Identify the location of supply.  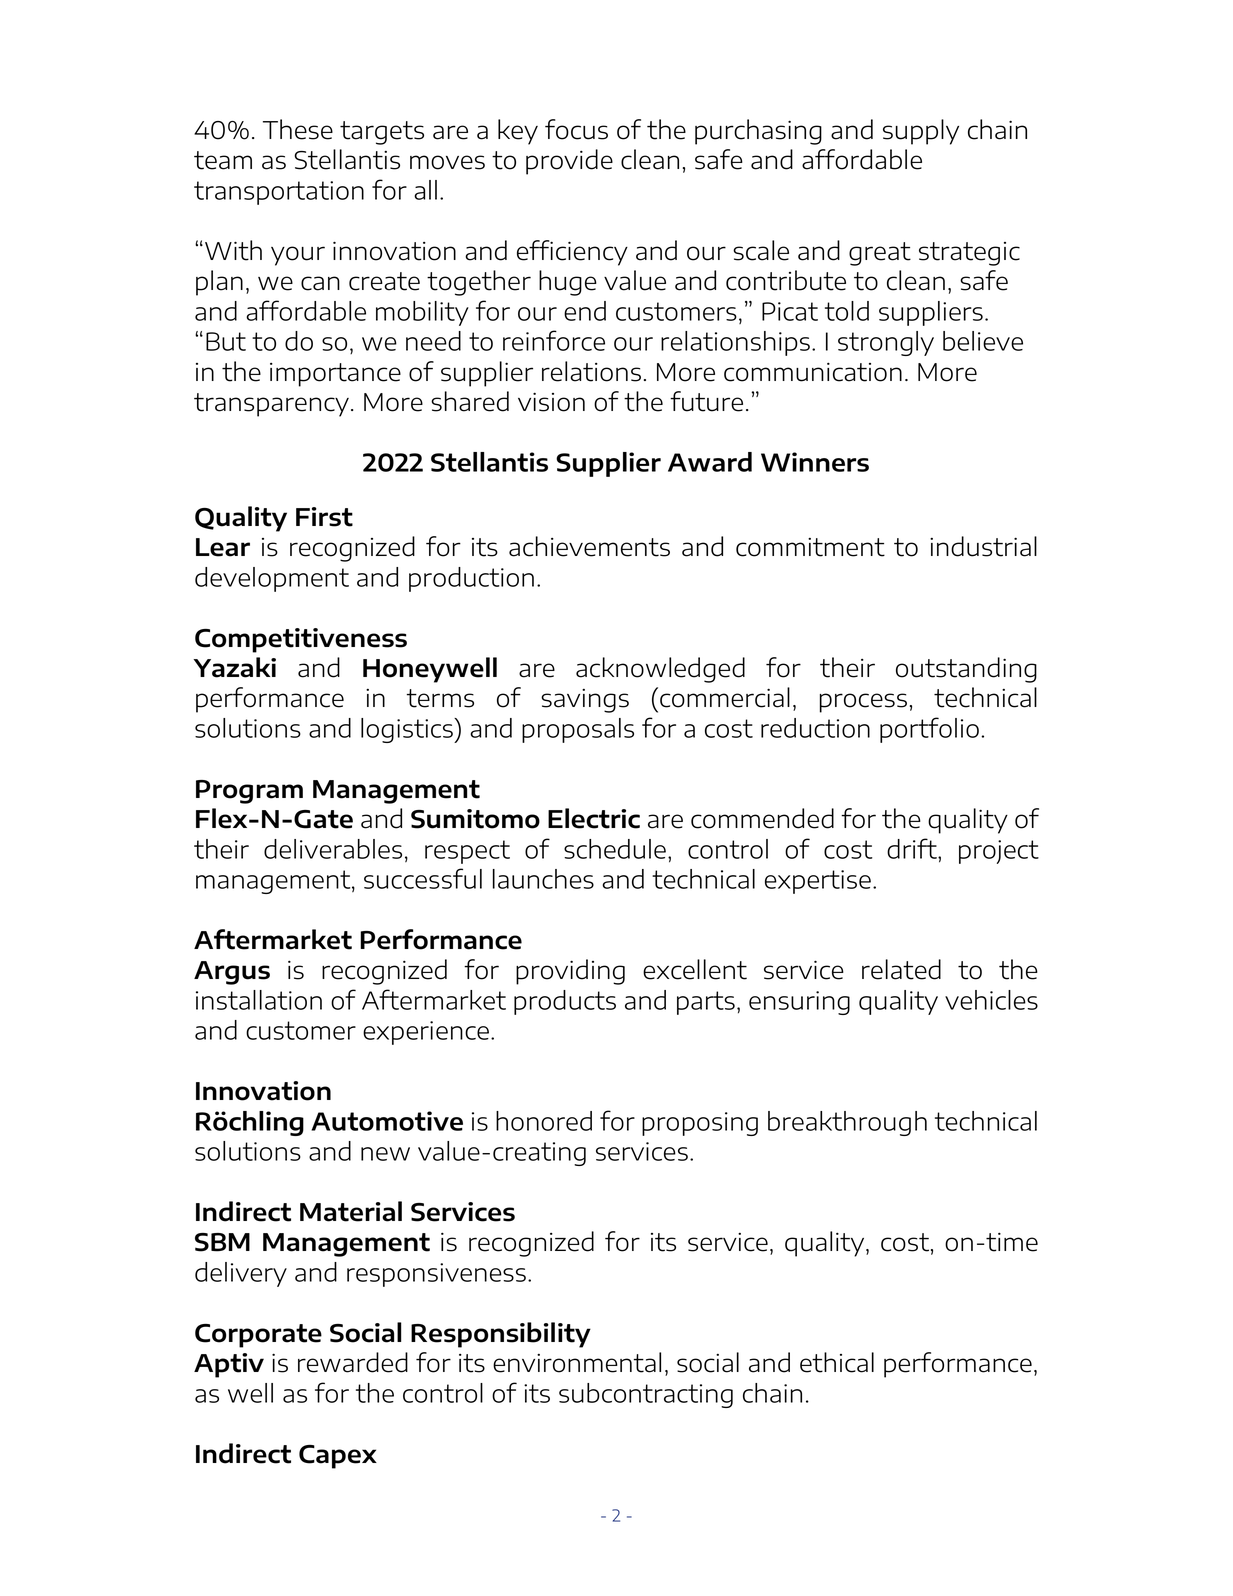
(921, 132).
